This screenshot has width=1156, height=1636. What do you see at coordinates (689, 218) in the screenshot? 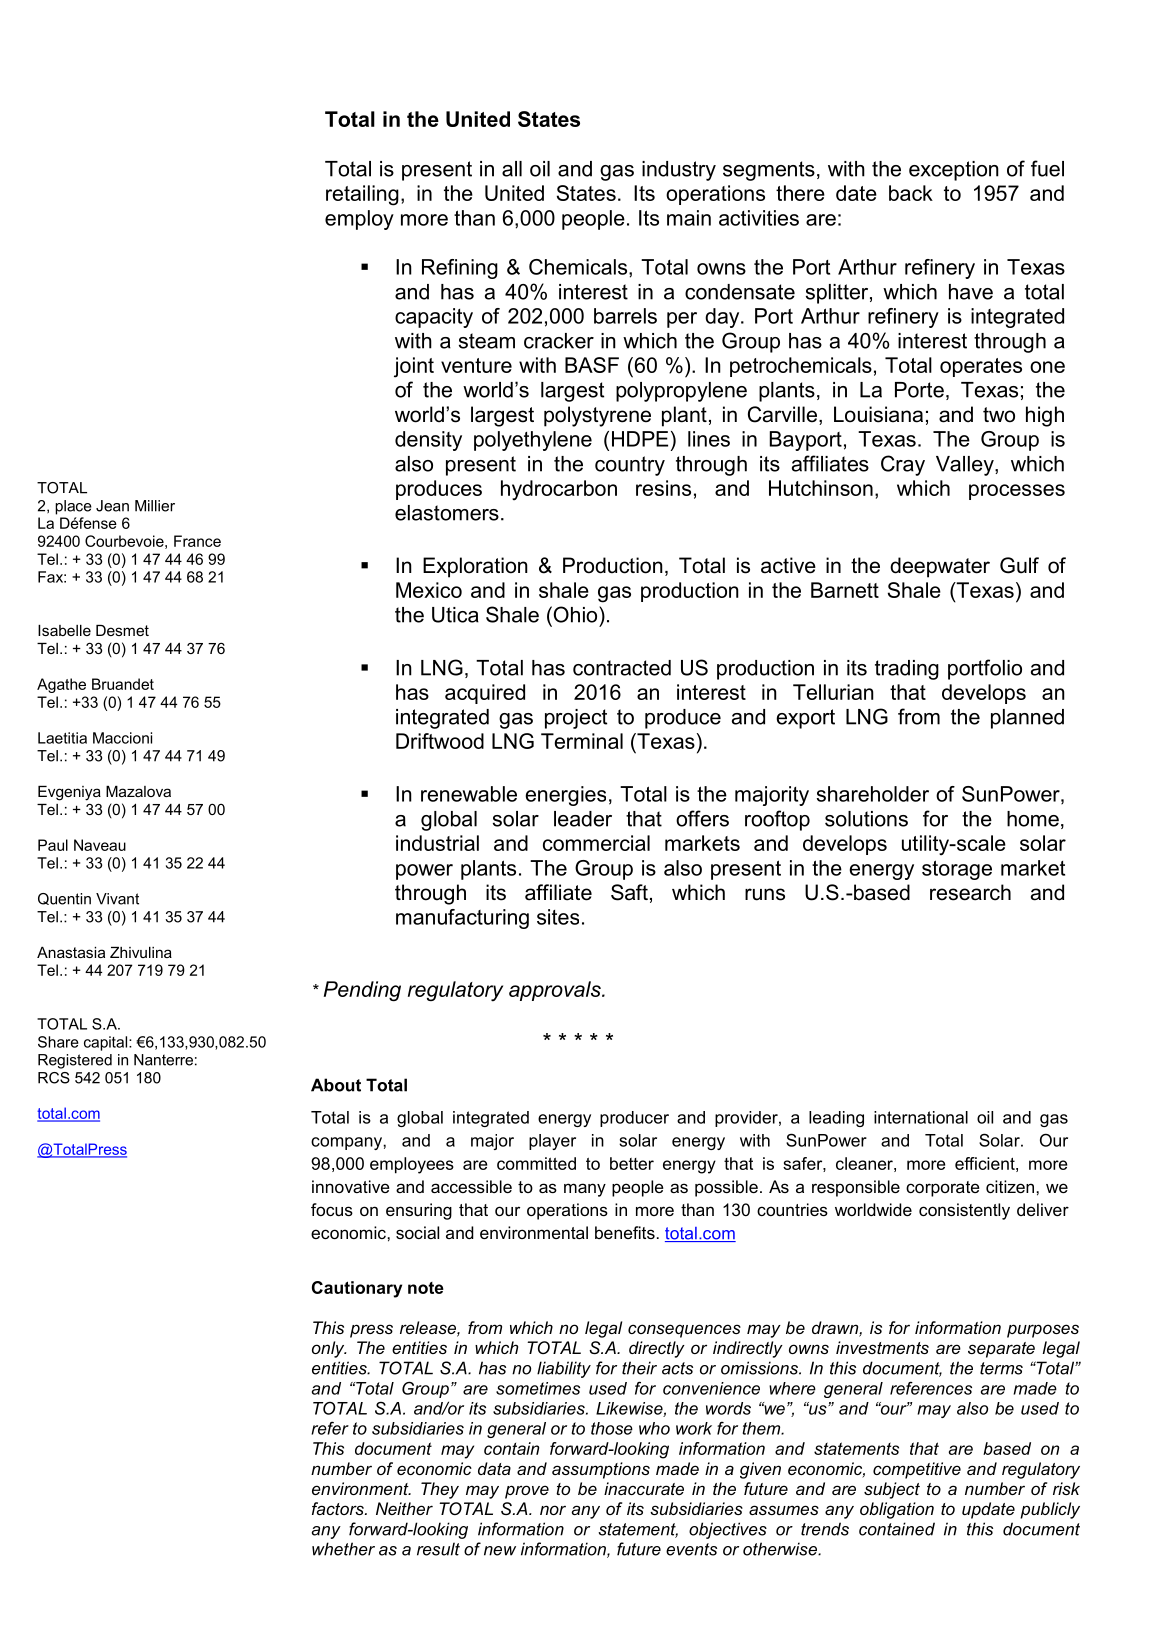
I see `main` at bounding box center [689, 218].
